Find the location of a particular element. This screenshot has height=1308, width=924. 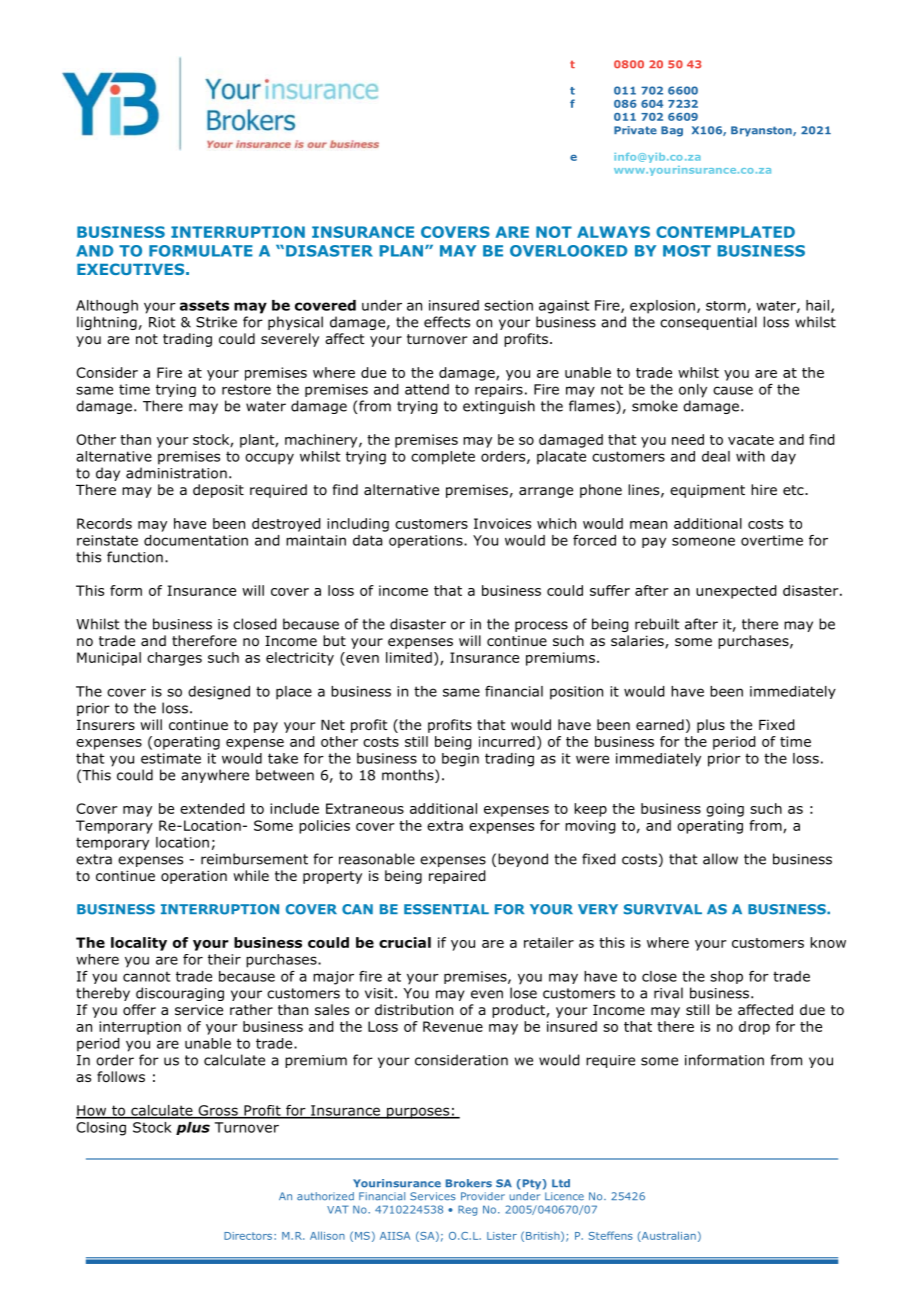

Invoices is located at coordinates (502, 523).
